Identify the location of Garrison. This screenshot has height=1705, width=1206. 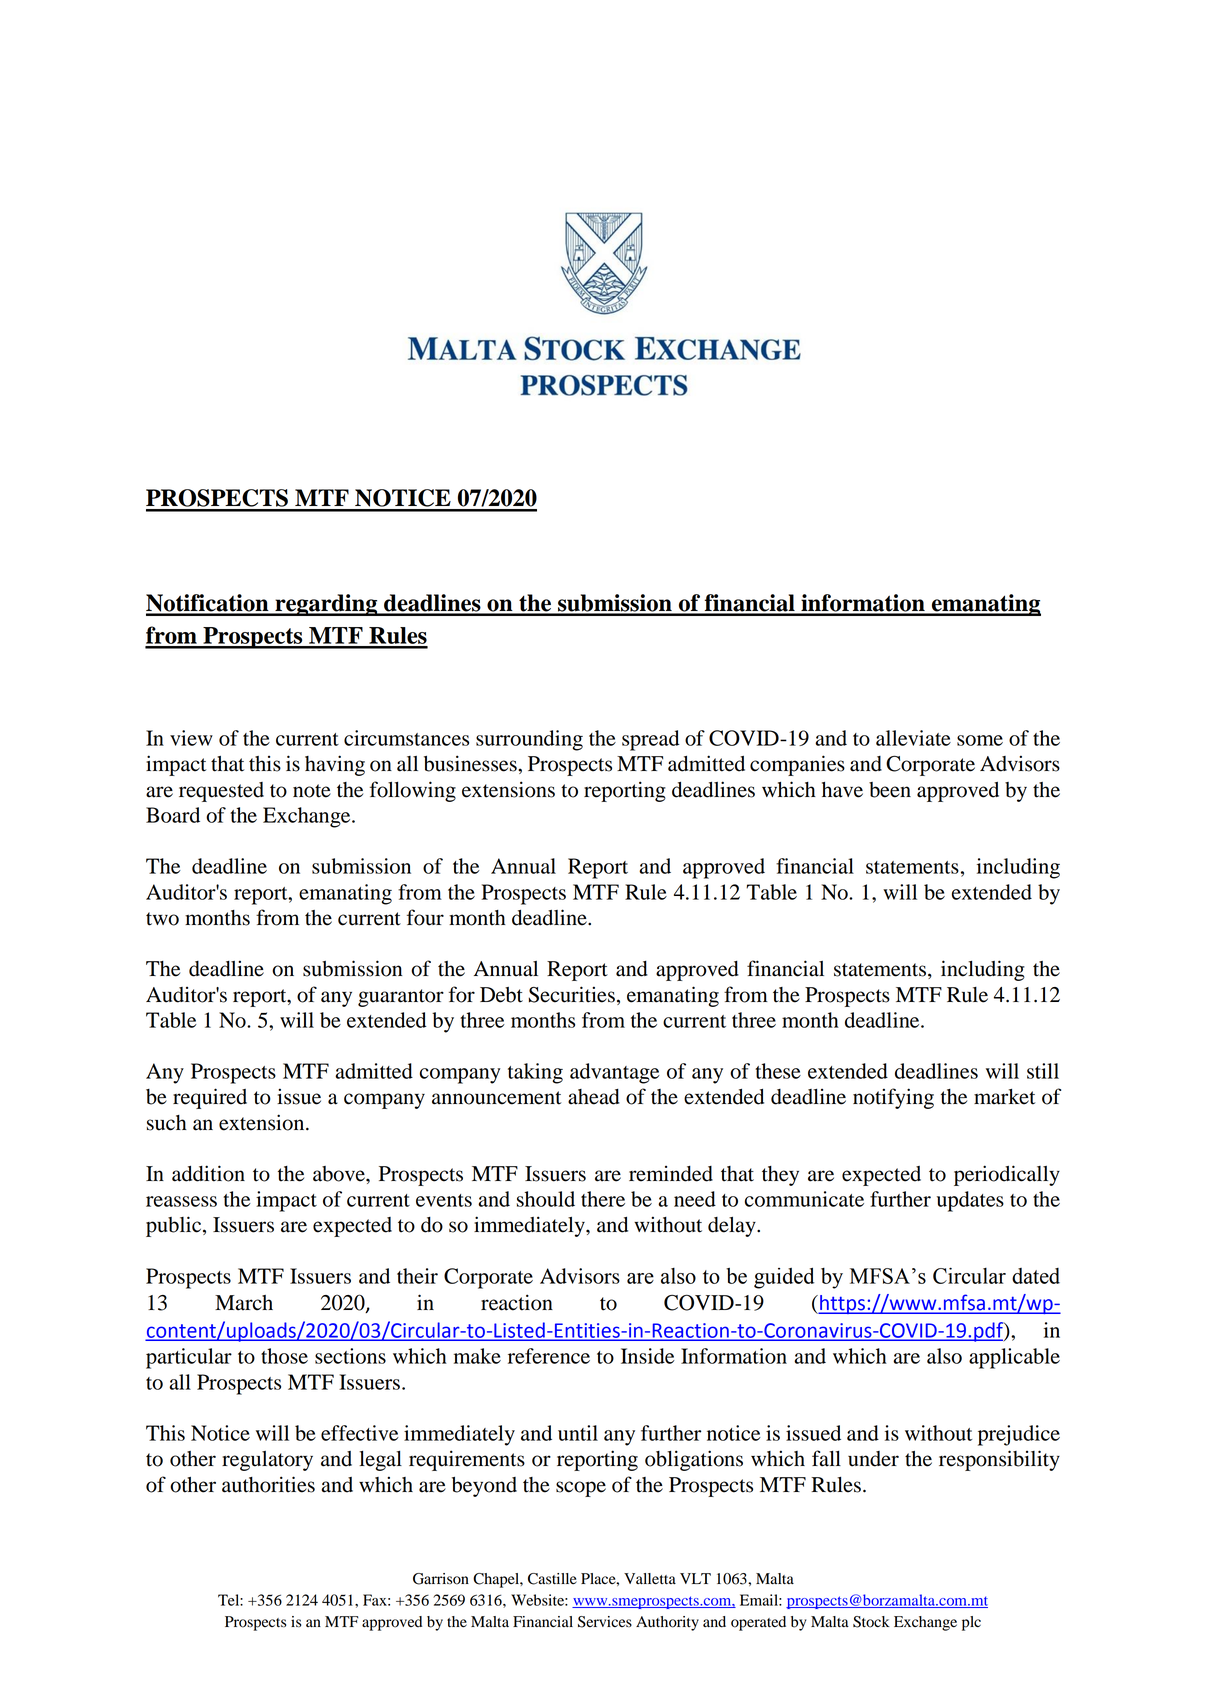
(441, 1579).
